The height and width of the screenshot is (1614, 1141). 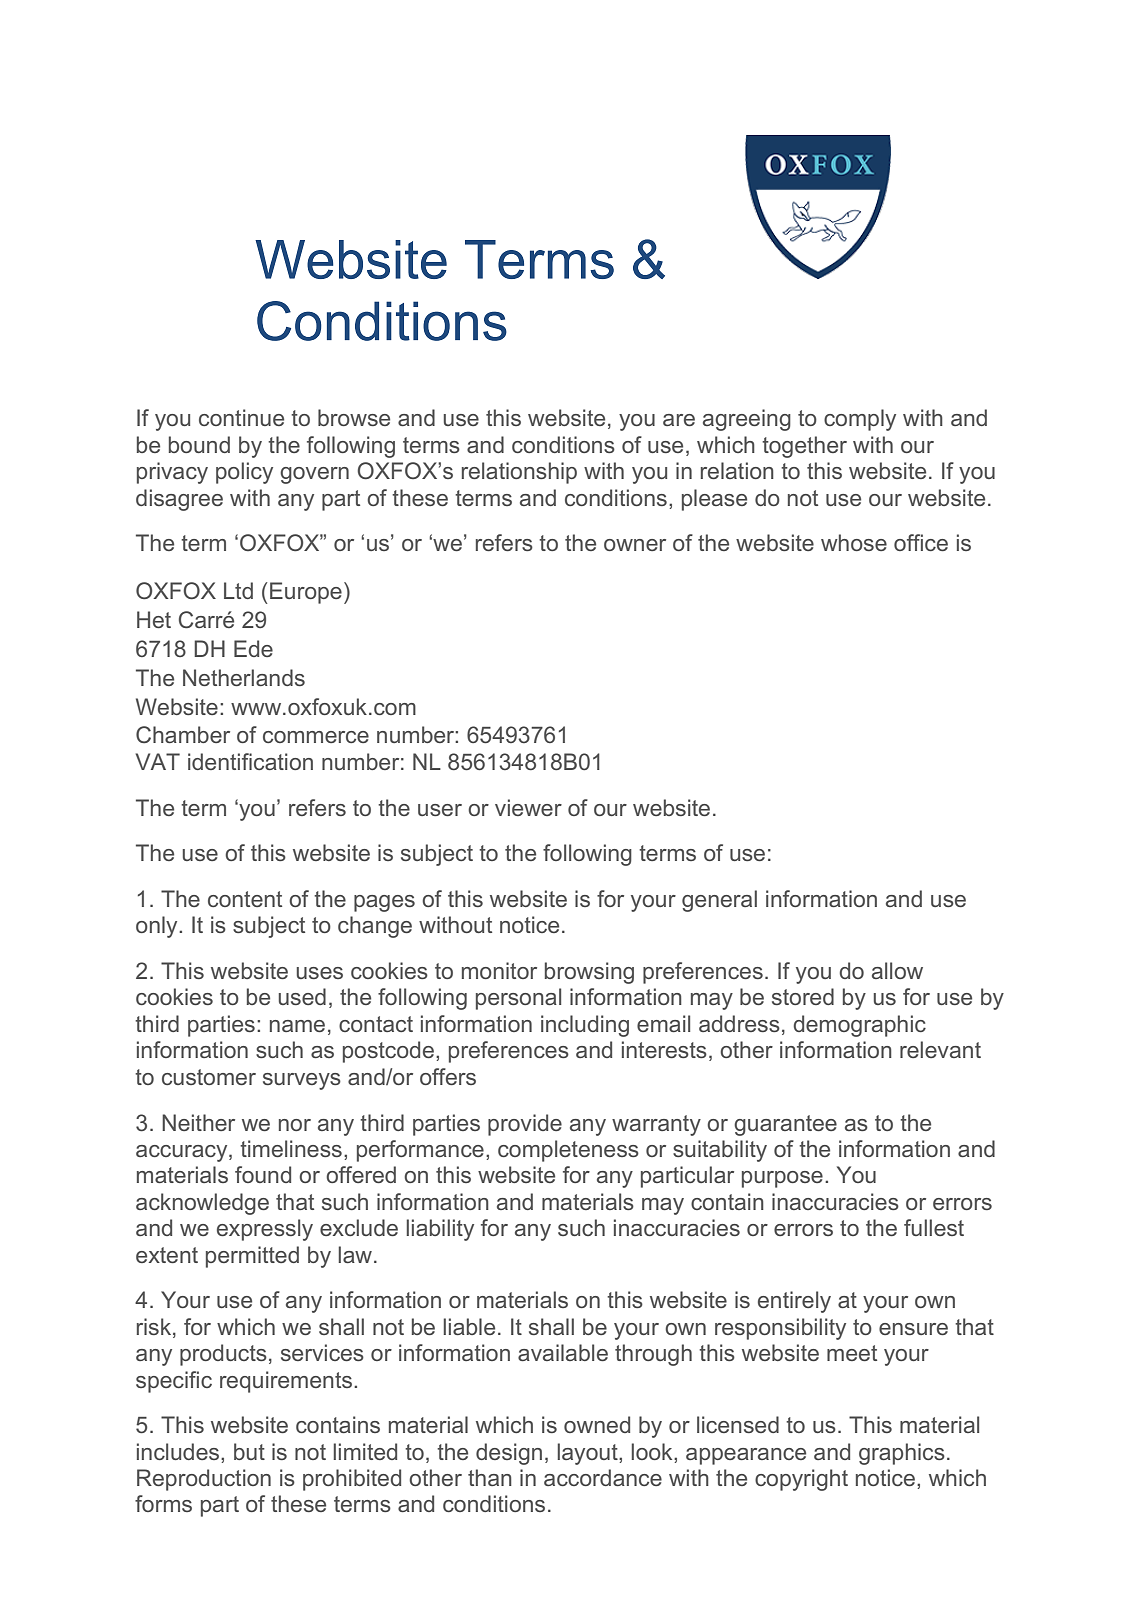 What do you see at coordinates (528, 807) in the screenshot?
I see `viewer` at bounding box center [528, 807].
